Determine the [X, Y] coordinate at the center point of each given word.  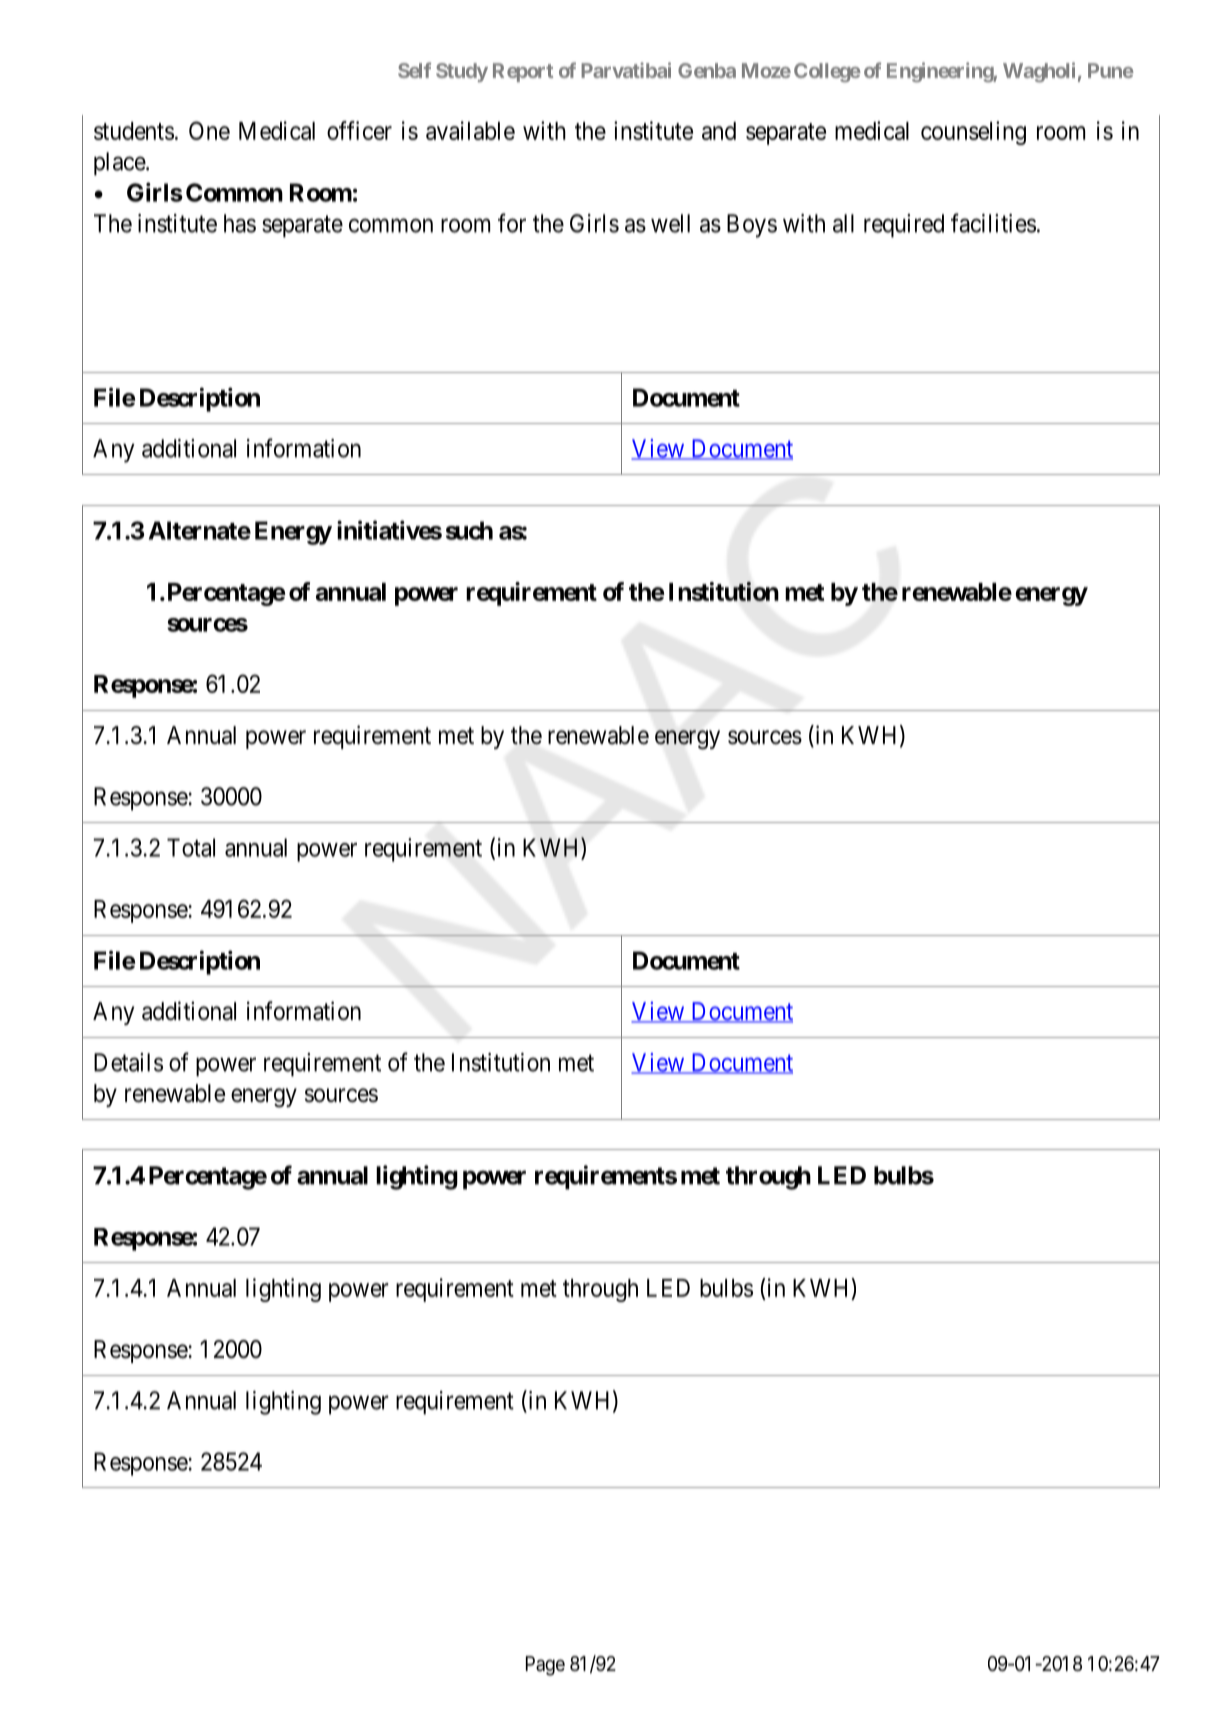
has [240, 223]
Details [128, 1062]
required [904, 226]
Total [191, 847]
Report [523, 72]
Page [545, 1666]
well [670, 223]
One [209, 130]
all [843, 223]
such [469, 530]
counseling [973, 133]
